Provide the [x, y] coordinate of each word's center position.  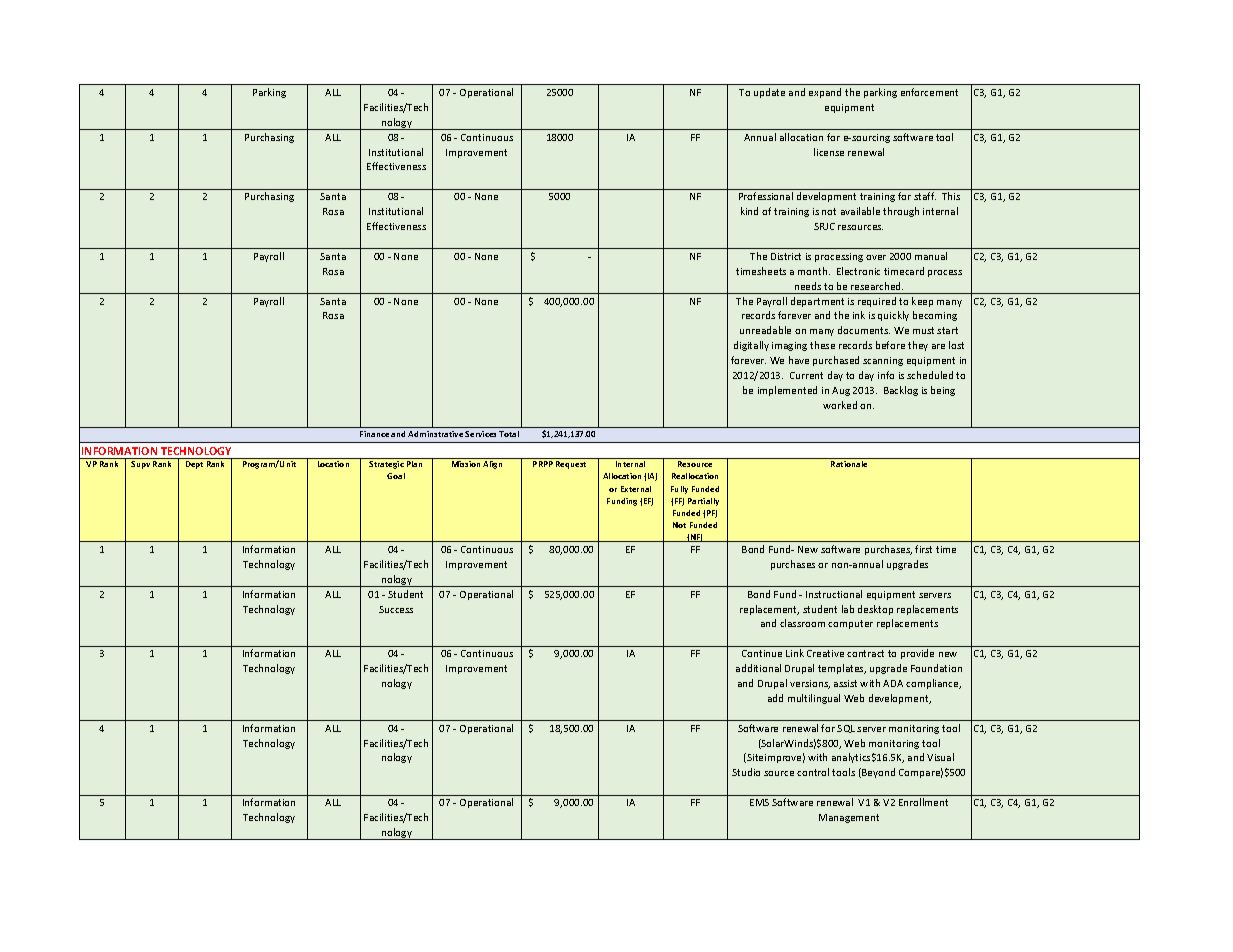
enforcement [929, 92]
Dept [194, 465]
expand [825, 93]
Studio [746, 772]
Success [396, 609]
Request [571, 465]
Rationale [849, 464]
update [769, 93]
